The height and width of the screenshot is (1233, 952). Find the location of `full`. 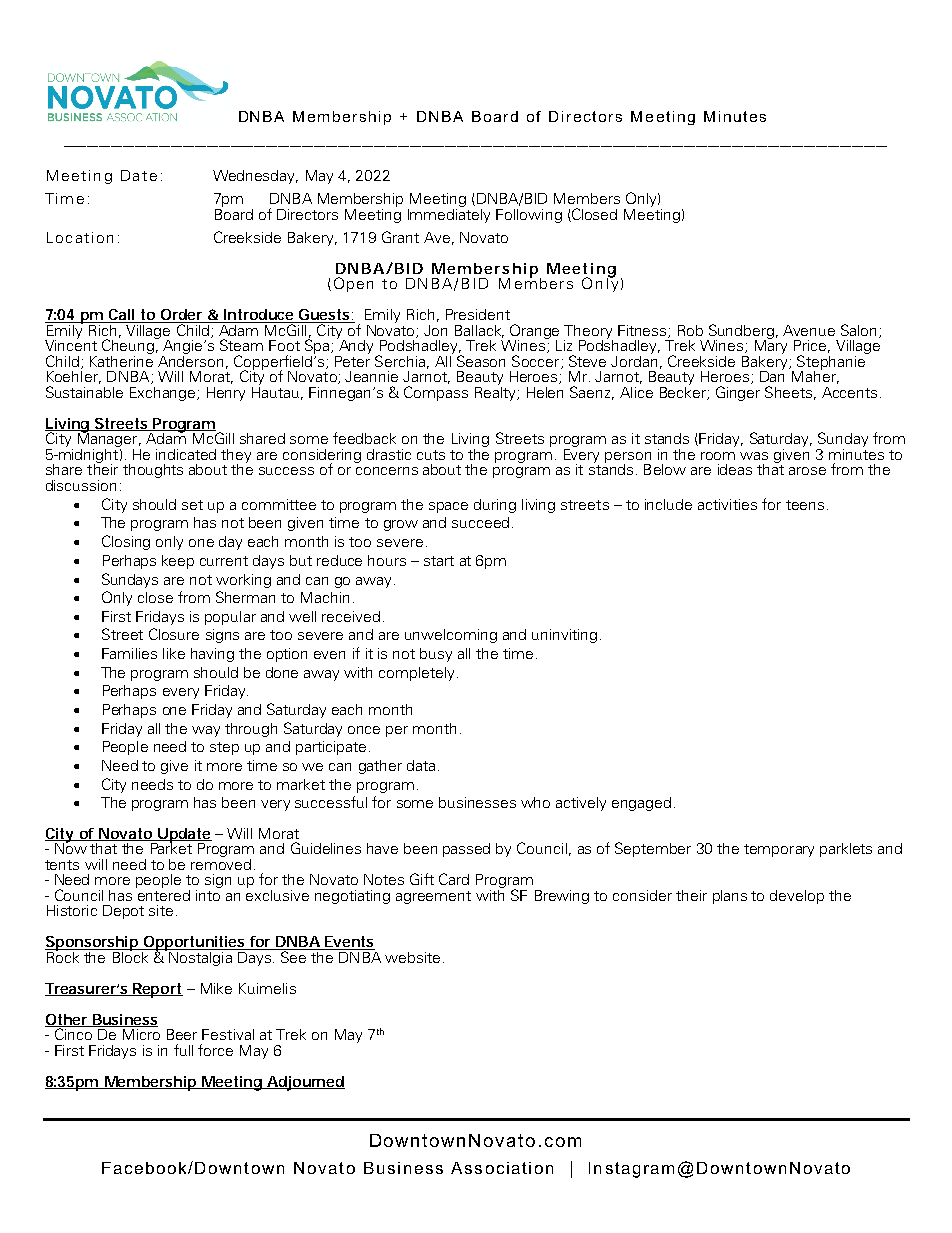

full is located at coordinates (183, 1050).
